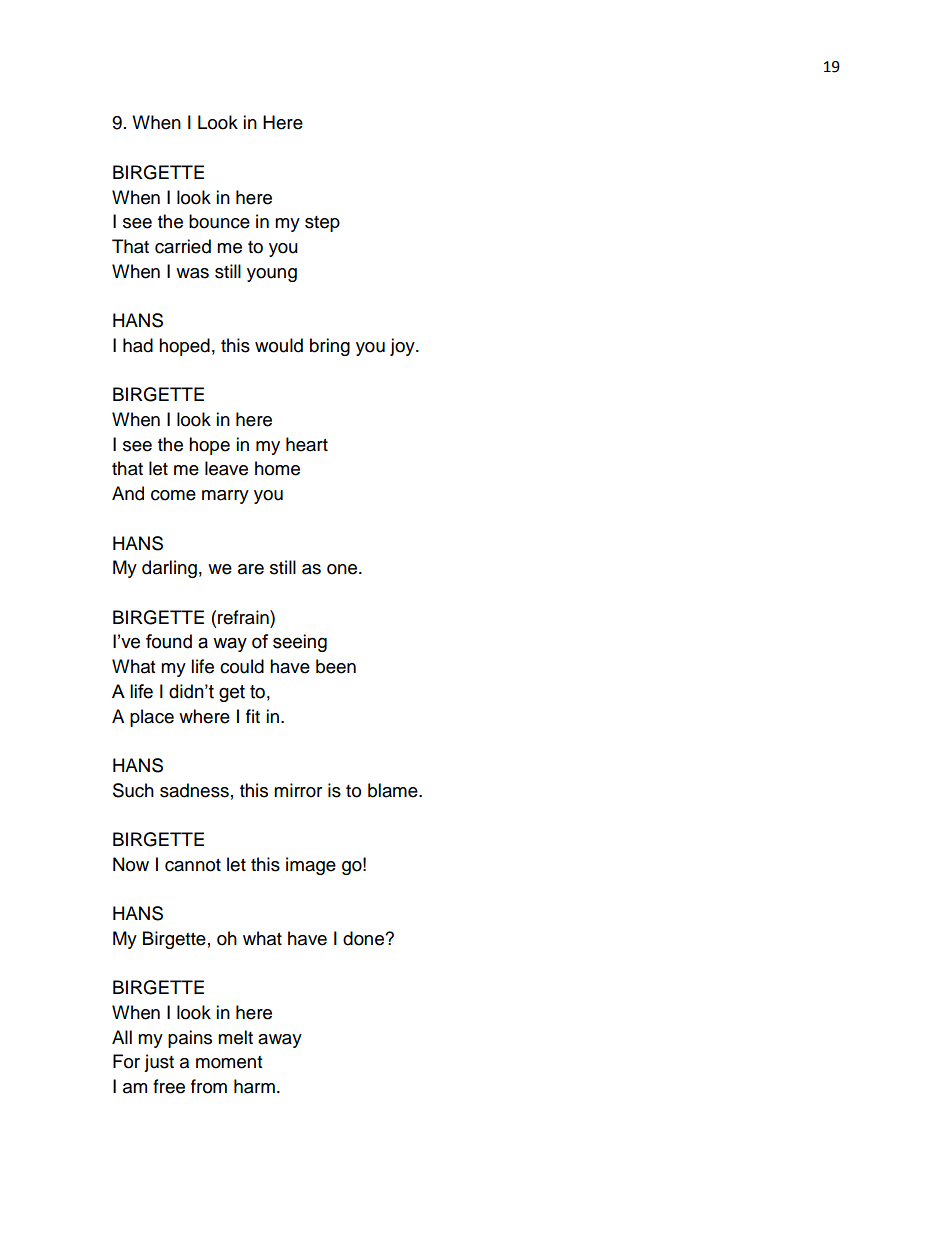  What do you see at coordinates (183, 246) in the screenshot?
I see `carried` at bounding box center [183, 246].
